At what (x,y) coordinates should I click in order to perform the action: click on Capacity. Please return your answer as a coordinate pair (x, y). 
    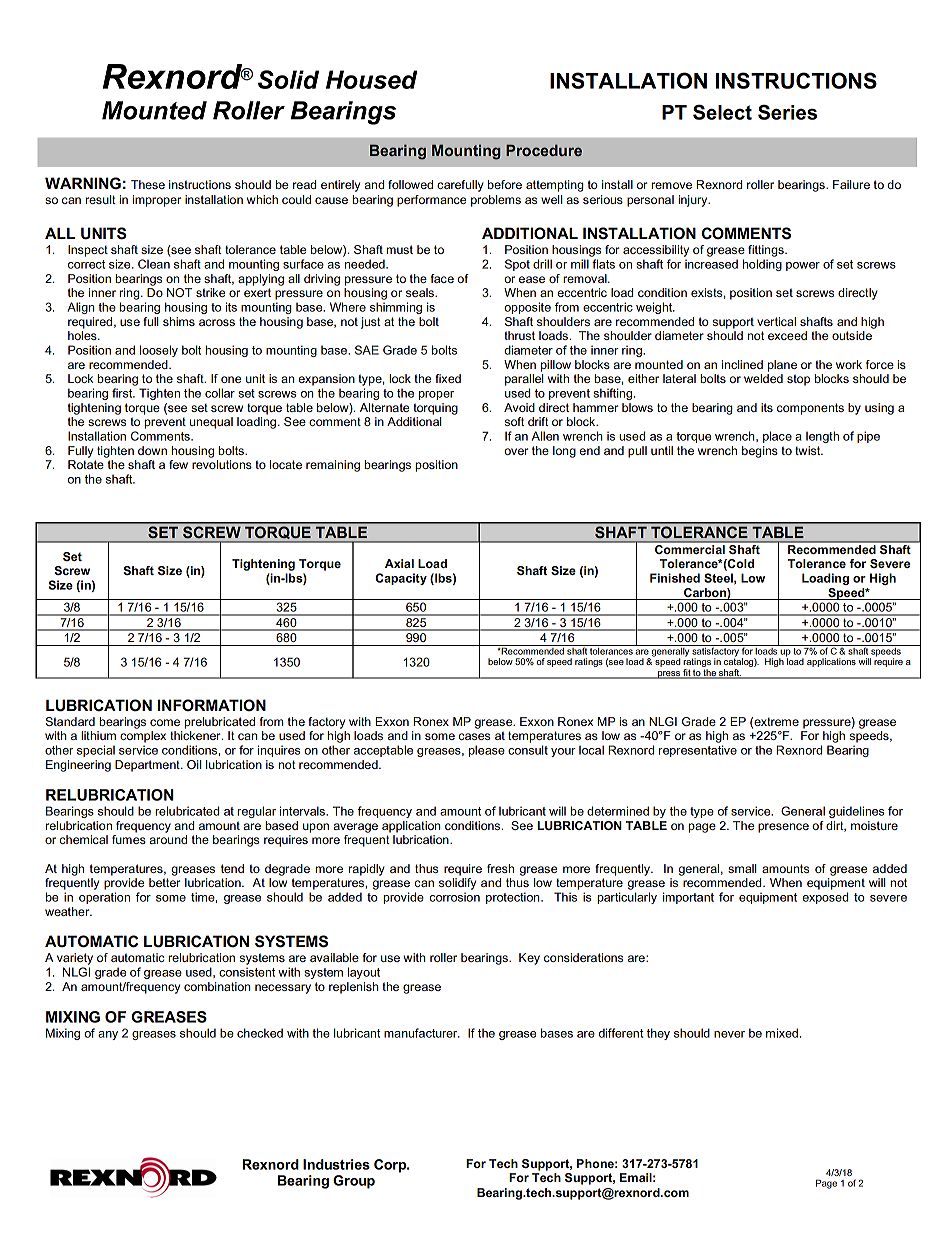
    Looking at the image, I should click on (401, 579).
